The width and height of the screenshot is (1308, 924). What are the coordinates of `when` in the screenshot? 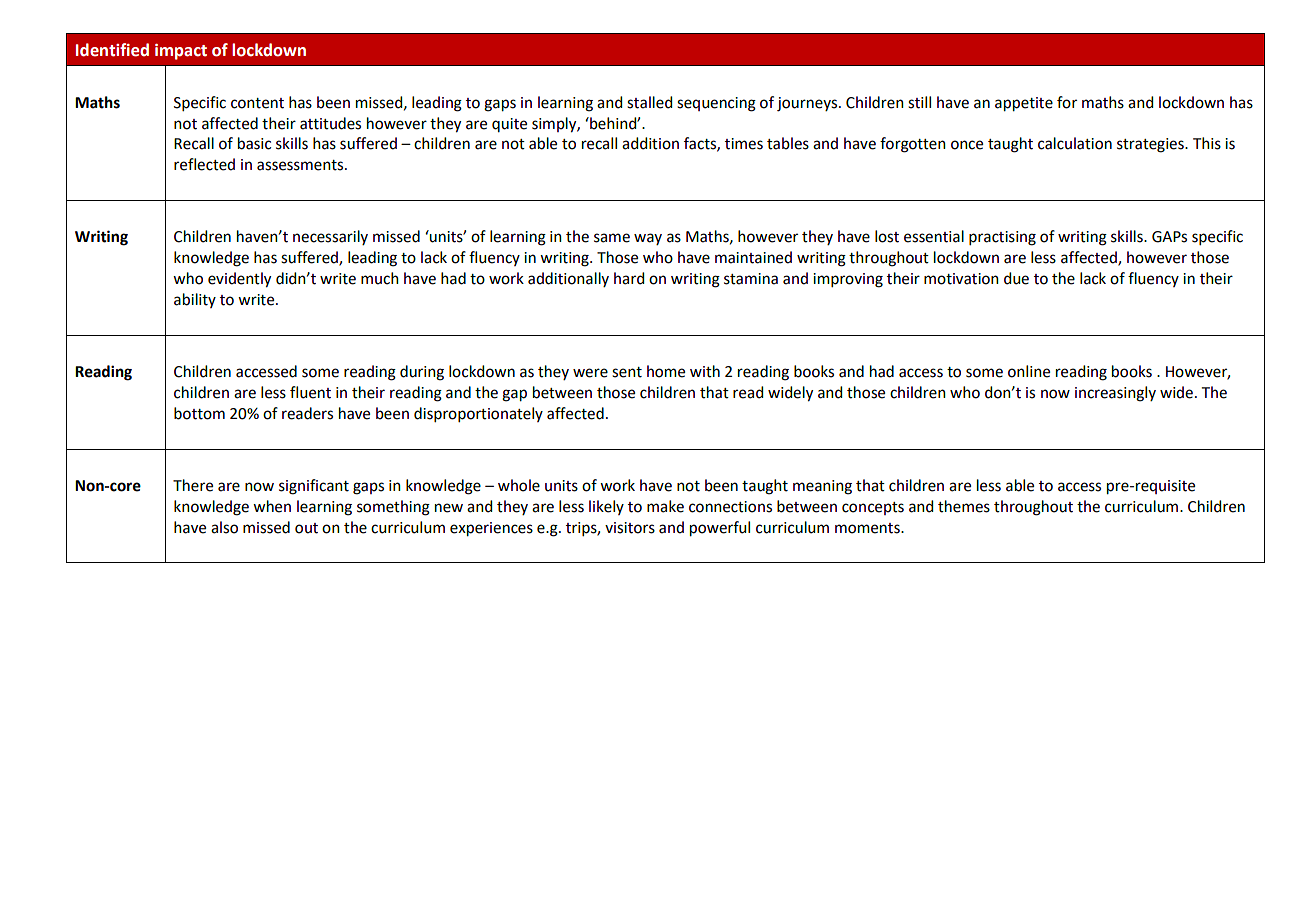 It's located at (272, 506).
